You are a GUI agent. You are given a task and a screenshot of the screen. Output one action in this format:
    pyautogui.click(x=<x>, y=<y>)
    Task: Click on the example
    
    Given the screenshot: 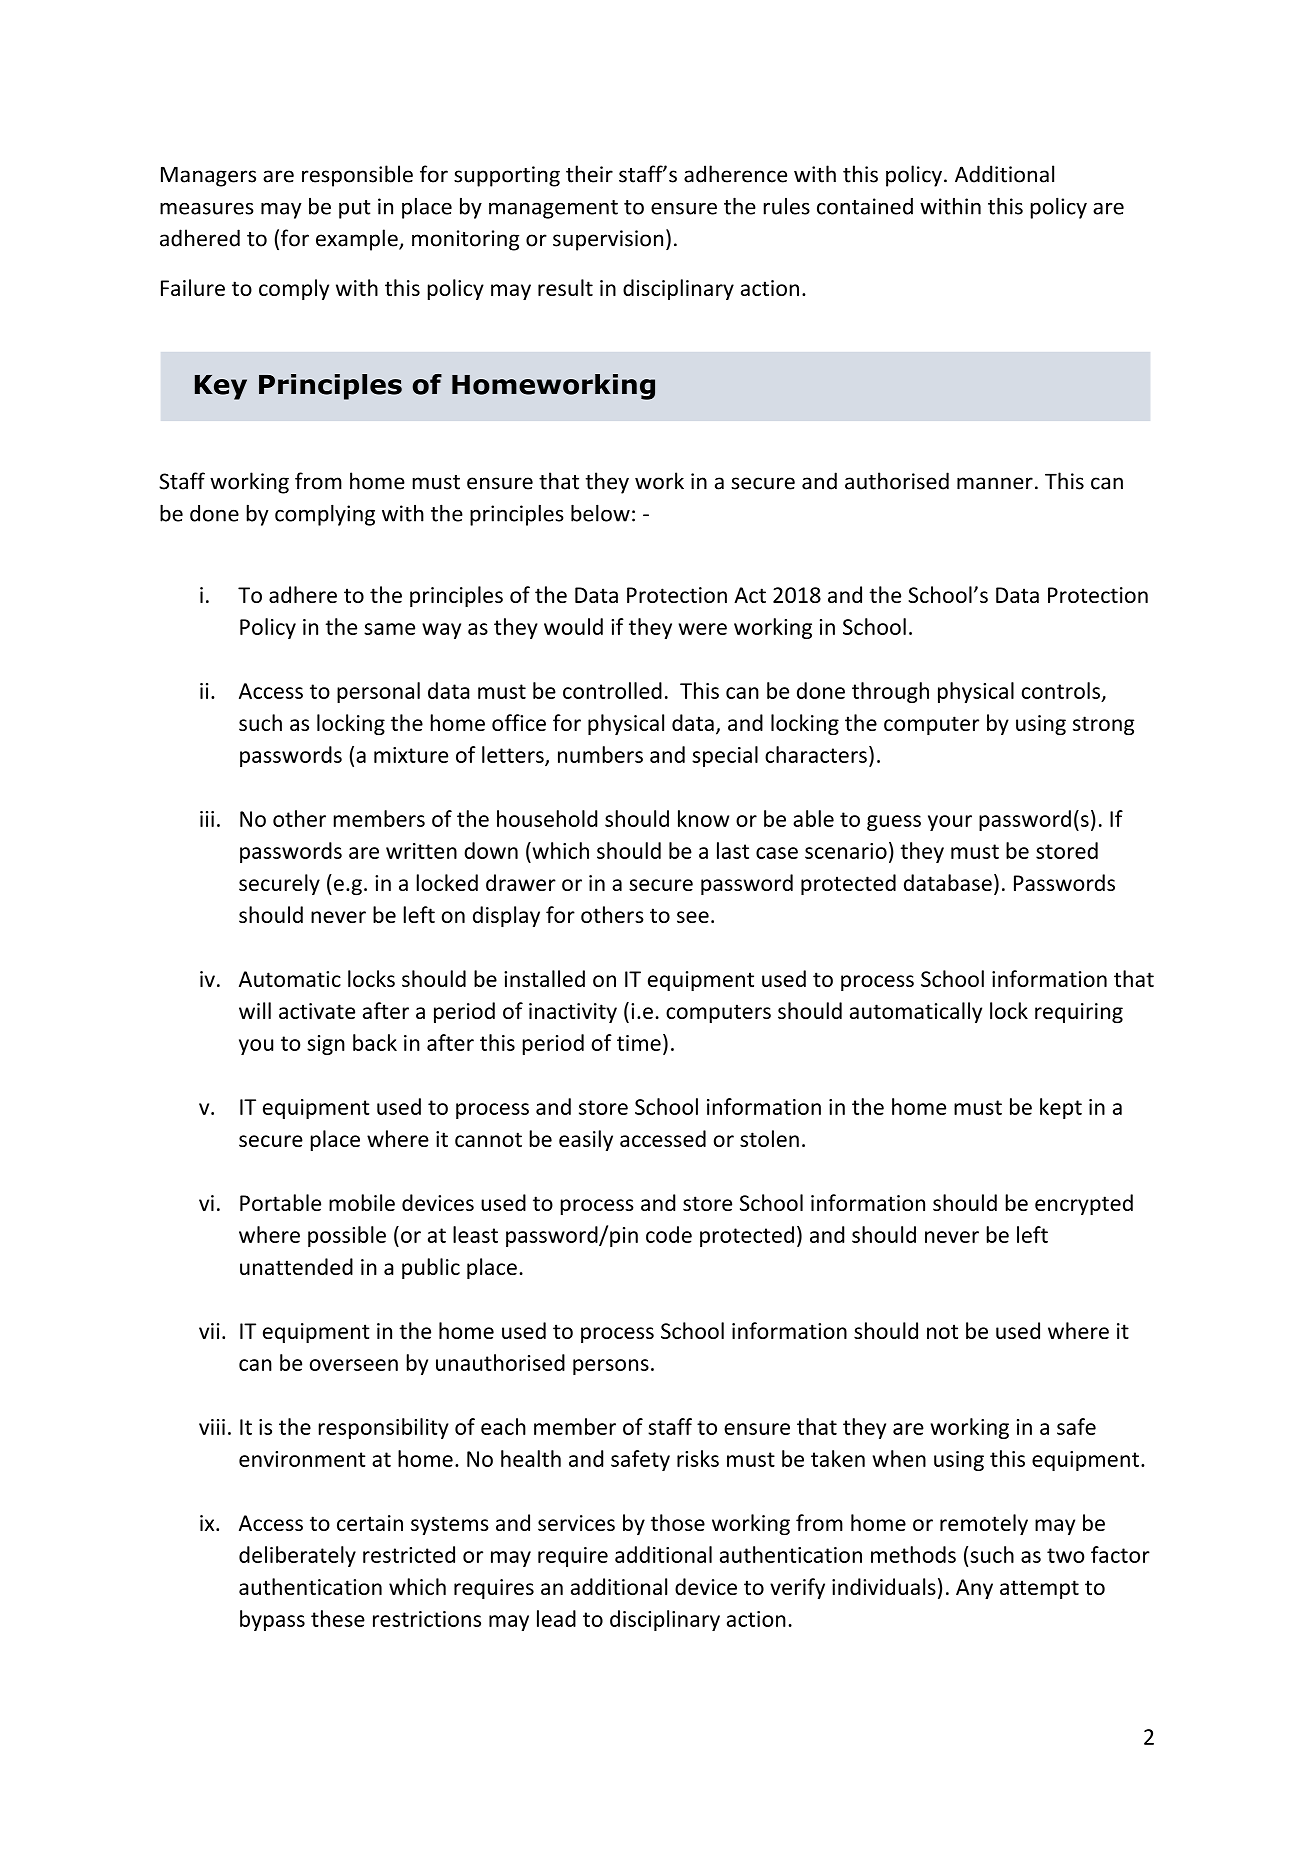 What is the action you would take?
    pyautogui.click(x=358, y=240)
